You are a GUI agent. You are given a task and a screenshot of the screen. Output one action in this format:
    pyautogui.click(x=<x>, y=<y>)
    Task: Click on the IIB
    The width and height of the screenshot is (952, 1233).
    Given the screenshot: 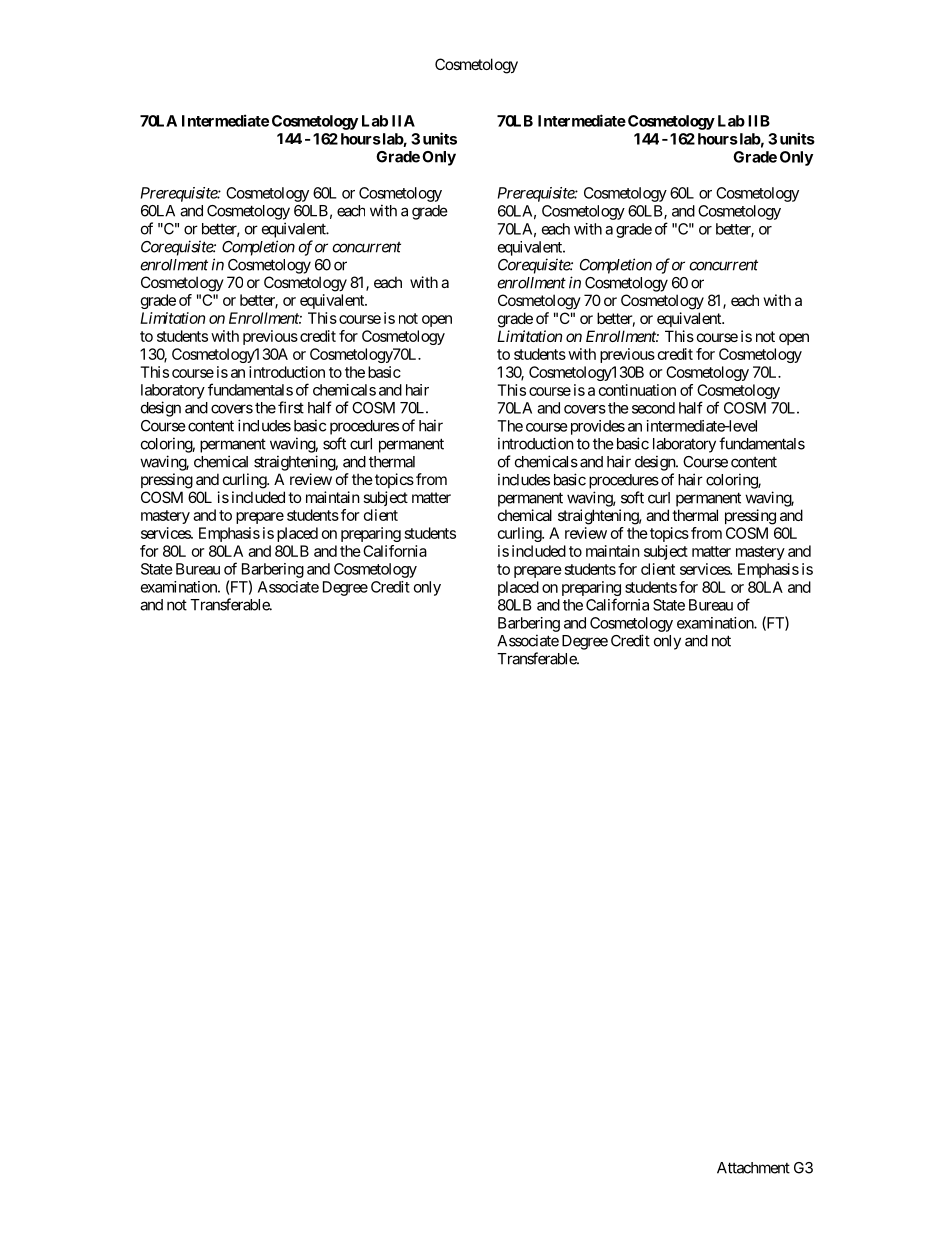 What is the action you would take?
    pyautogui.click(x=759, y=121)
